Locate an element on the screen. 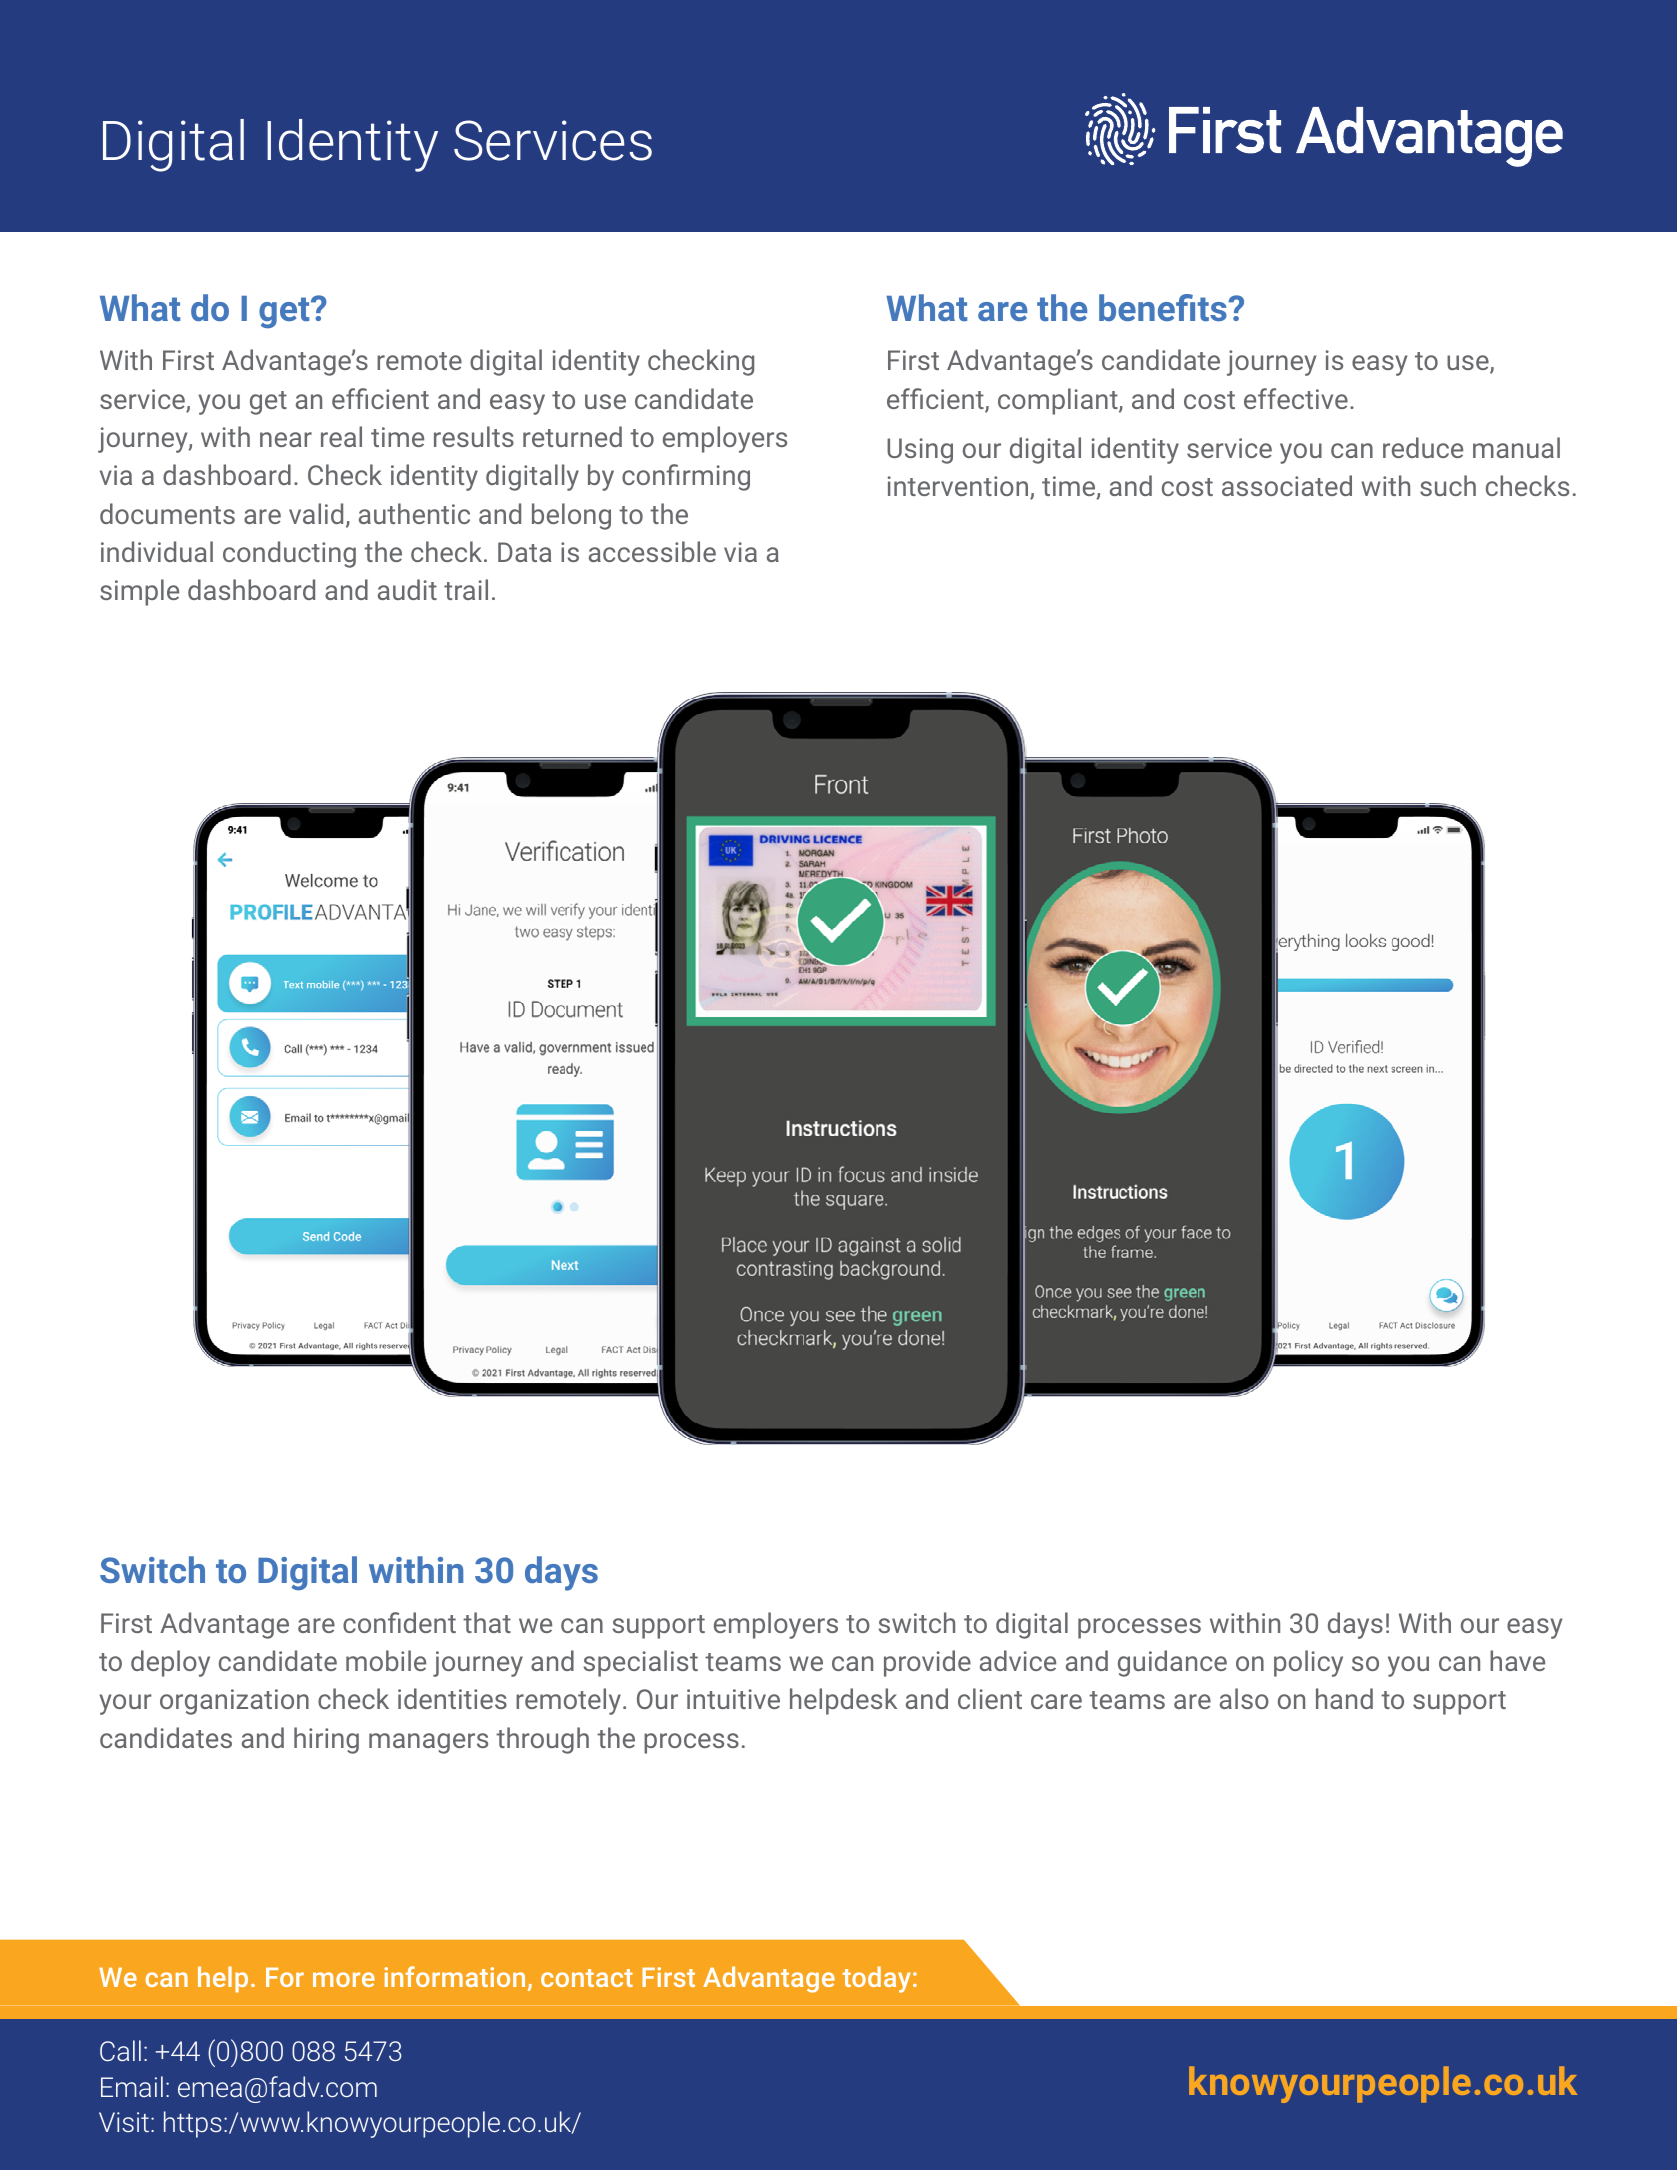 This screenshot has height=2170, width=1677. today is located at coordinates (877, 1979).
